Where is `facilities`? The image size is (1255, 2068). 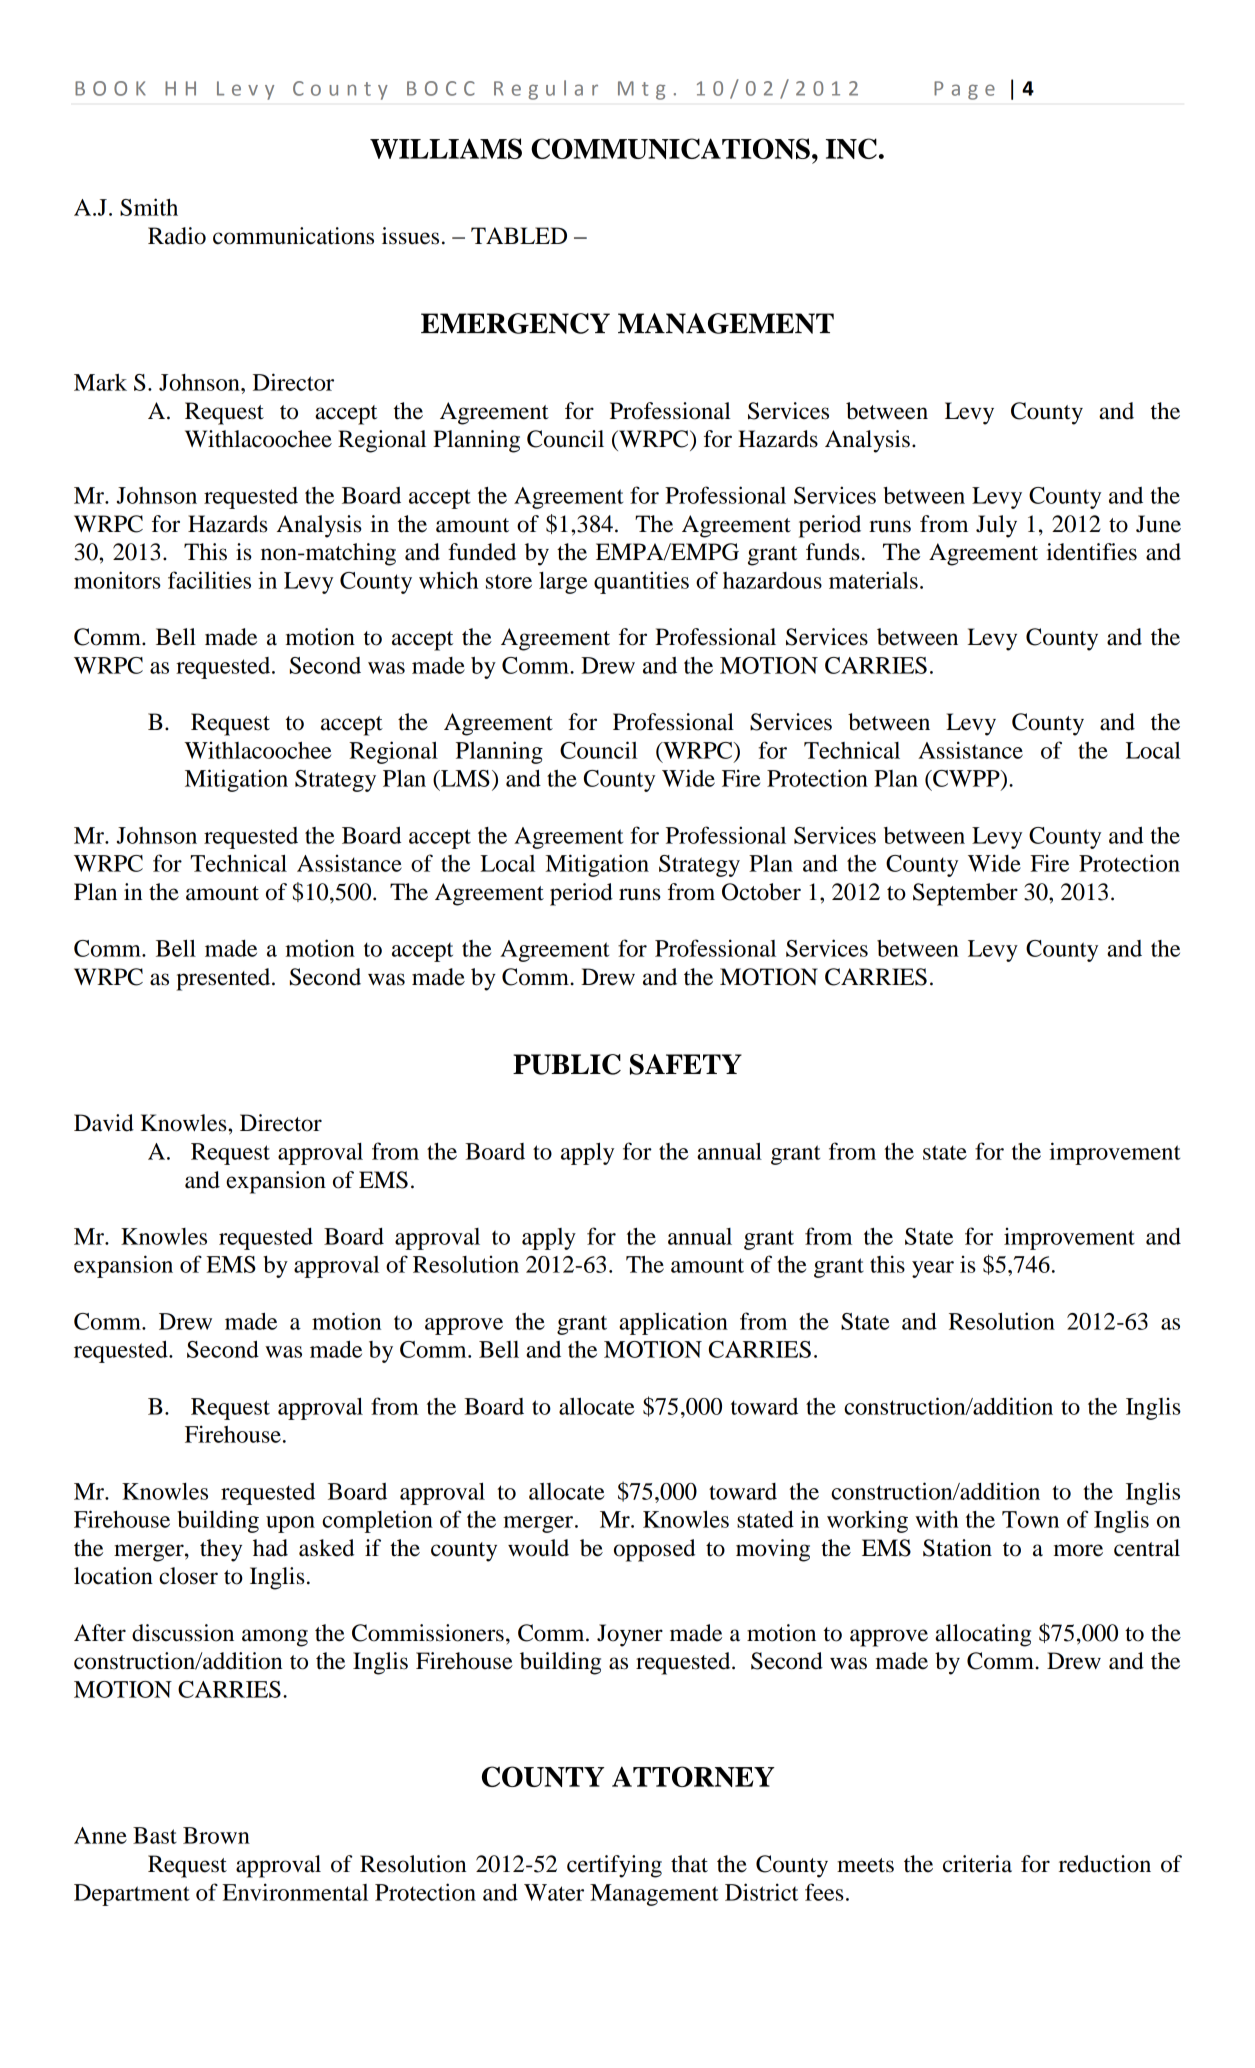
facilities is located at coordinates (209, 580).
